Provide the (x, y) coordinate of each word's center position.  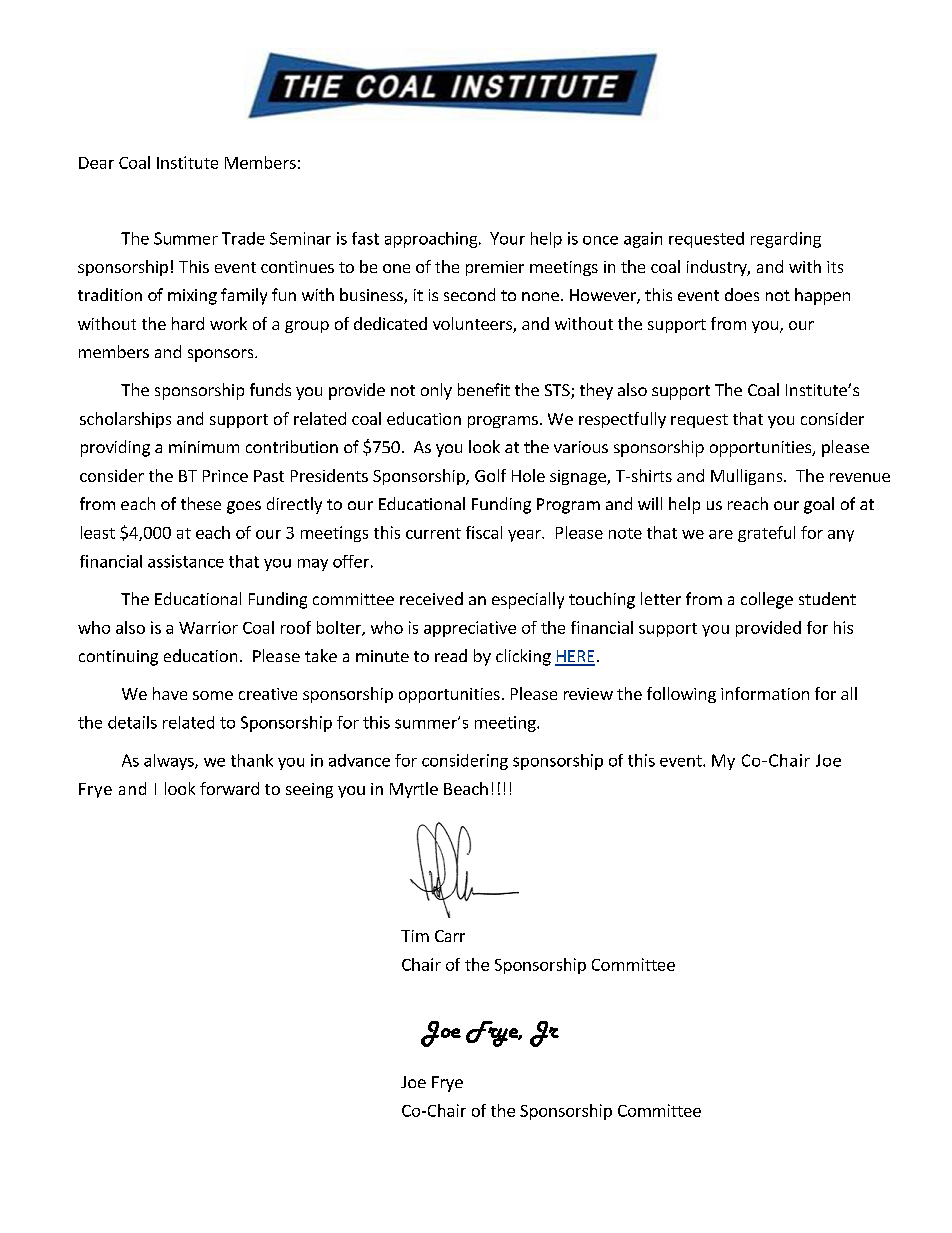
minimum (204, 447)
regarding (786, 240)
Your (507, 238)
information (765, 693)
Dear (96, 163)
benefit (484, 389)
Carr (450, 936)
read (451, 655)
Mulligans (748, 477)
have (170, 693)
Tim (415, 936)
